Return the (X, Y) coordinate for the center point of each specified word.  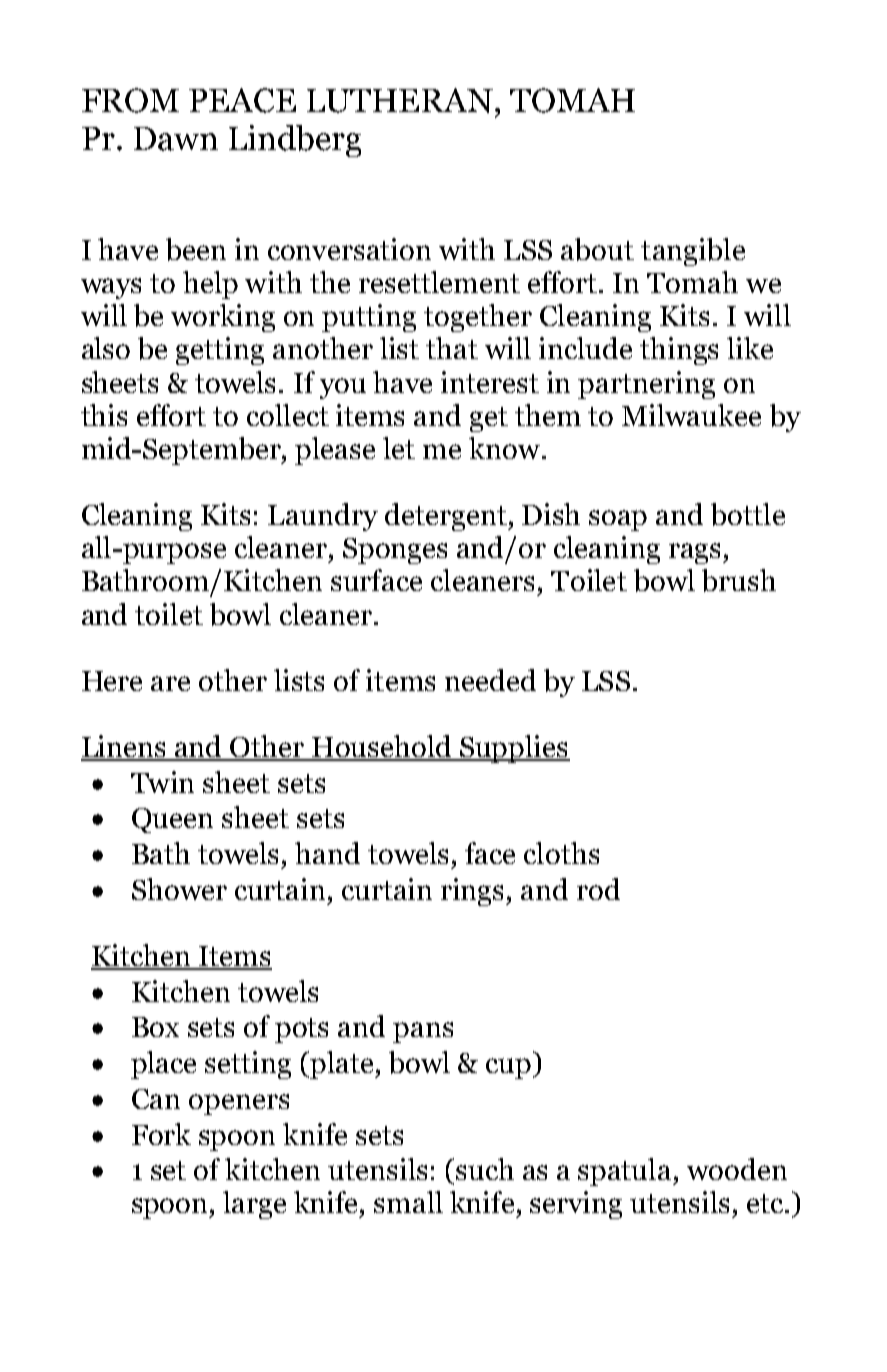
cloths (561, 853)
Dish (551, 514)
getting (220, 351)
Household (382, 747)
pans (423, 1032)
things (679, 351)
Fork (161, 1134)
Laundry (323, 517)
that (452, 348)
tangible (693, 252)
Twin (162, 782)
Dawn (176, 139)
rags (696, 553)
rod (598, 889)
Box (155, 1027)
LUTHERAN (400, 100)
